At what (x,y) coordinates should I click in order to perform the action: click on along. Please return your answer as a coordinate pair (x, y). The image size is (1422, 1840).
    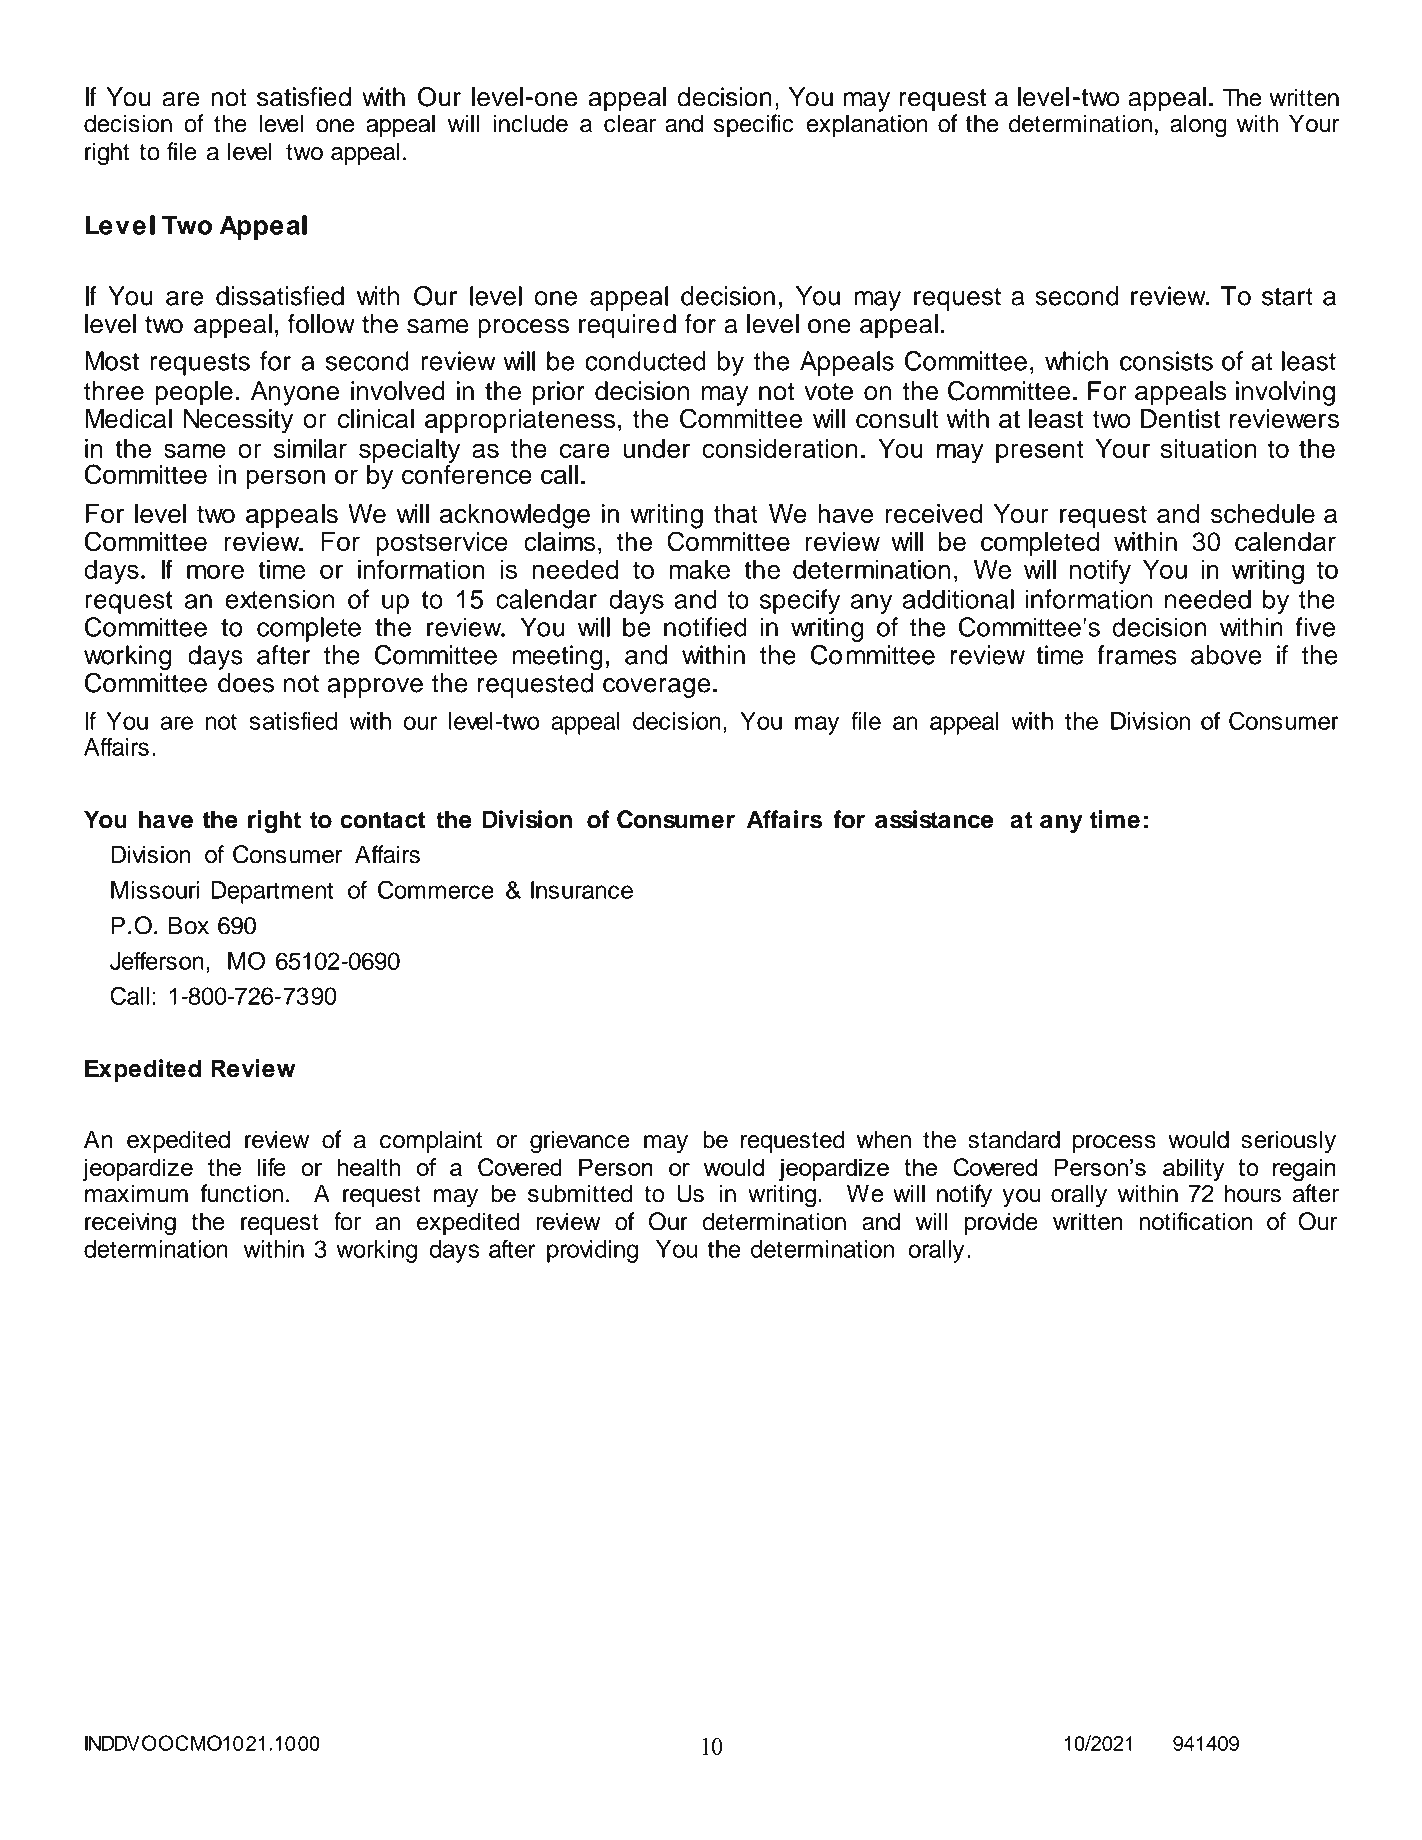
    Looking at the image, I should click on (1198, 126).
